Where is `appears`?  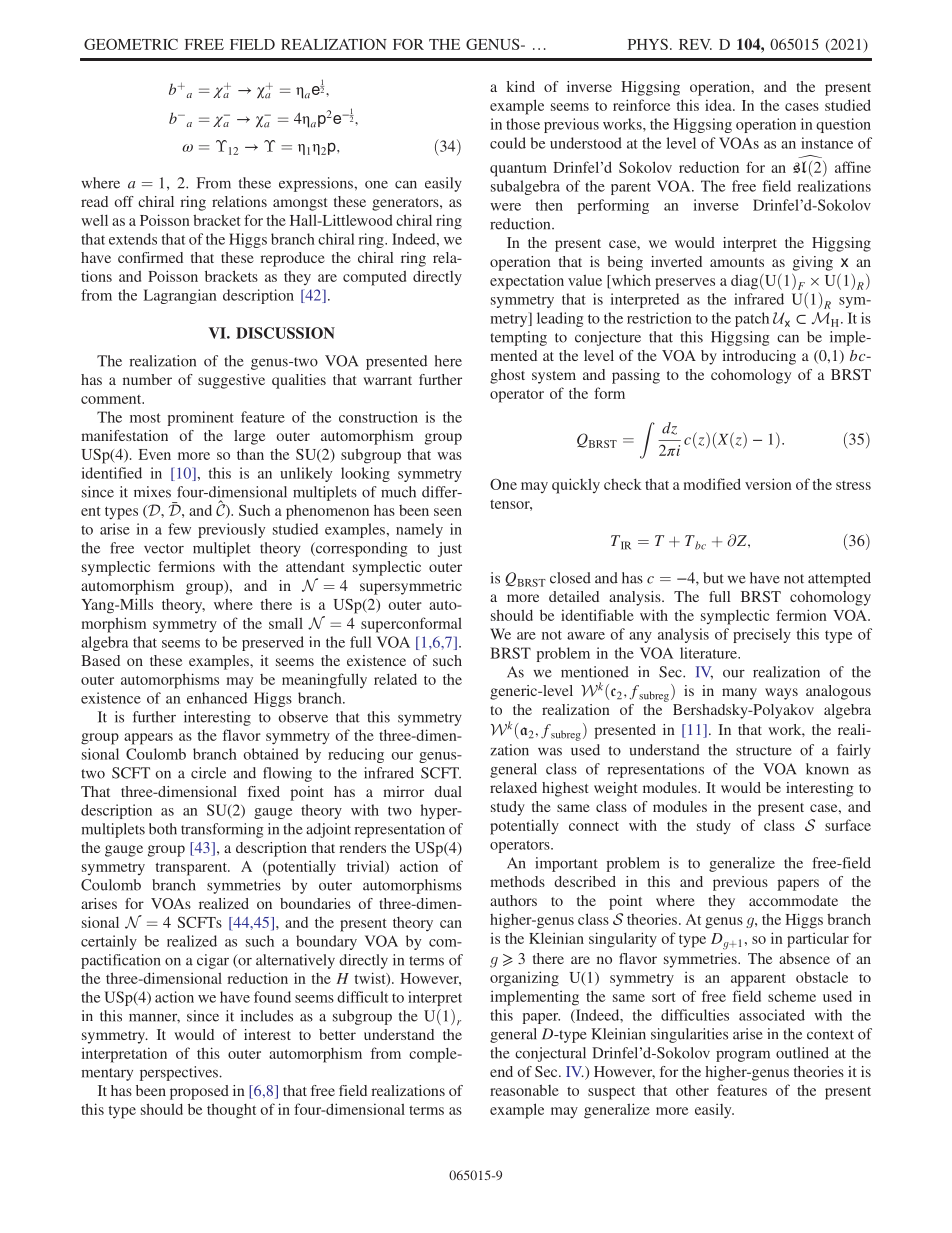
appears is located at coordinates (148, 739).
